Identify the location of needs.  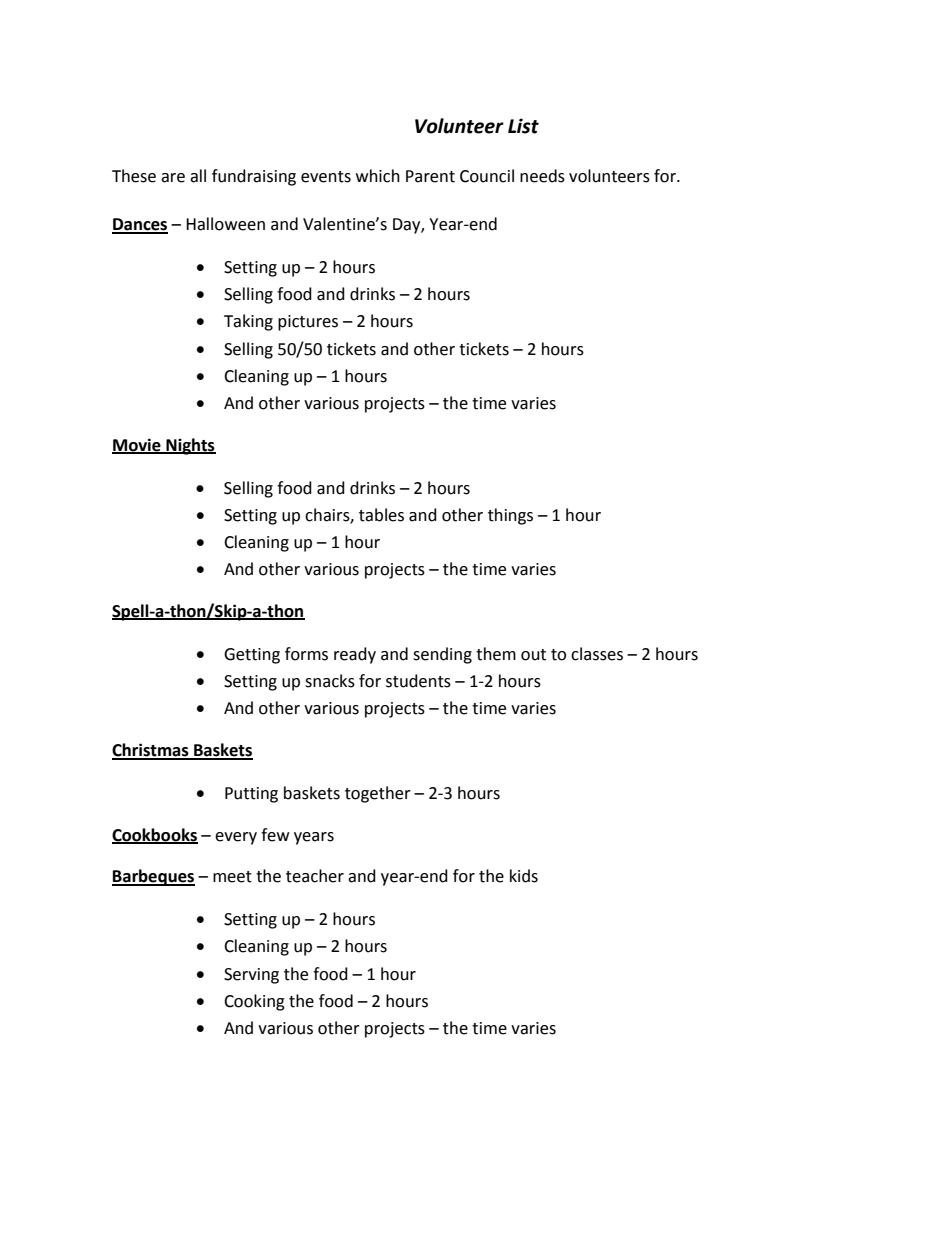
(542, 176).
